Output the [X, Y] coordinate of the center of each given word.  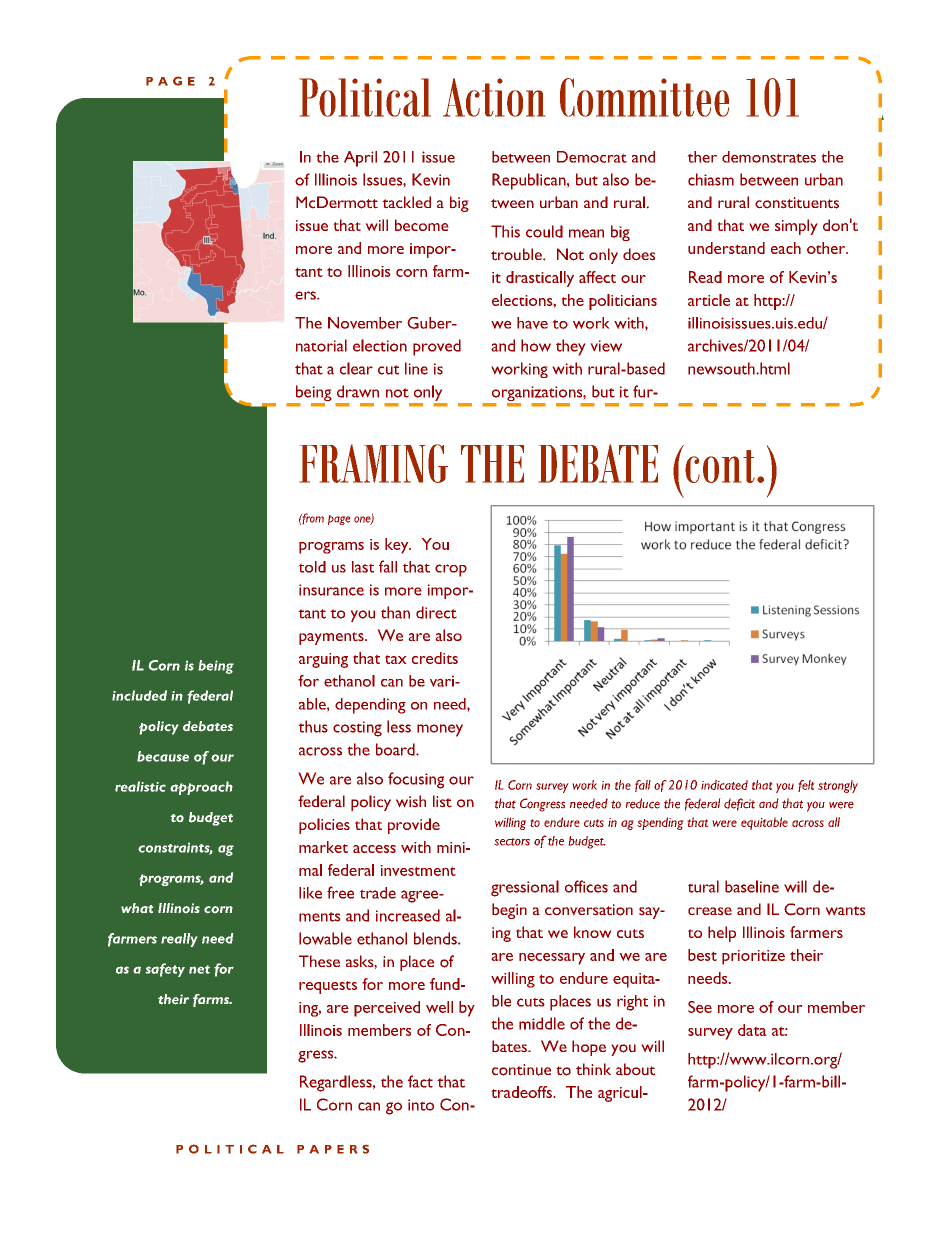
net [199, 969]
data [752, 1030]
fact [420, 1081]
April [360, 159]
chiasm [711, 179]
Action [494, 97]
